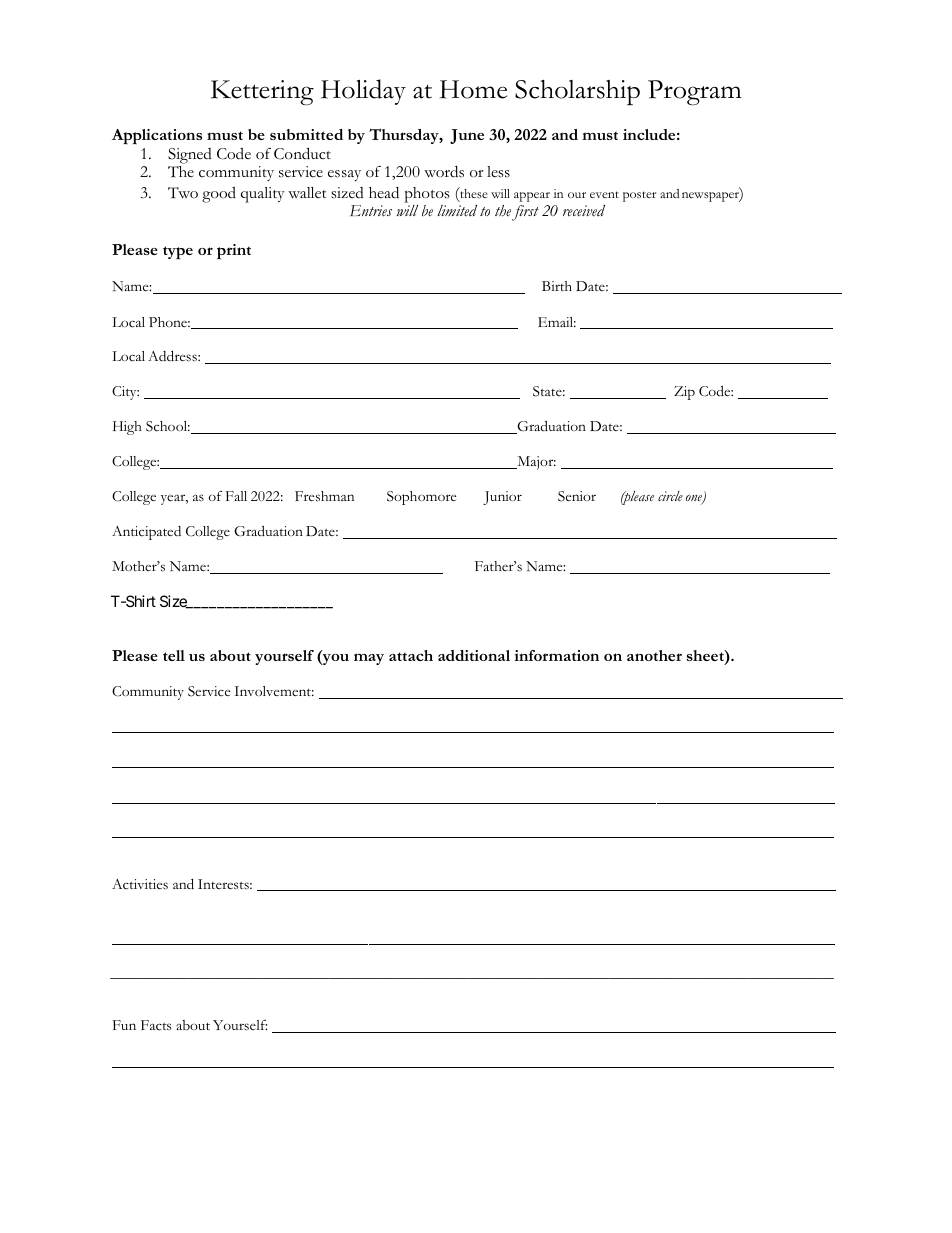 The image size is (952, 1233). I want to click on Holiday, so click(363, 92).
